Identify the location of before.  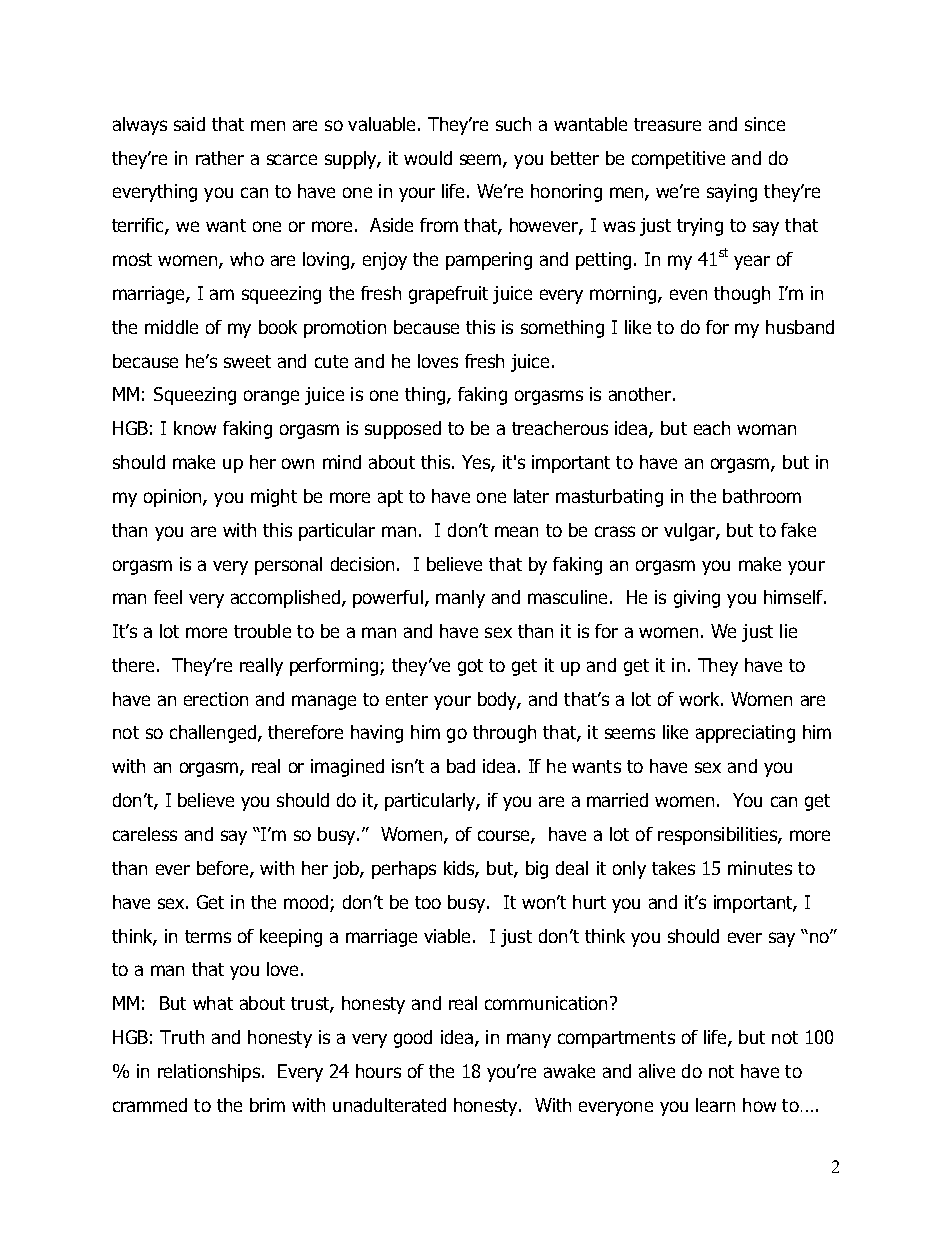
(224, 869).
